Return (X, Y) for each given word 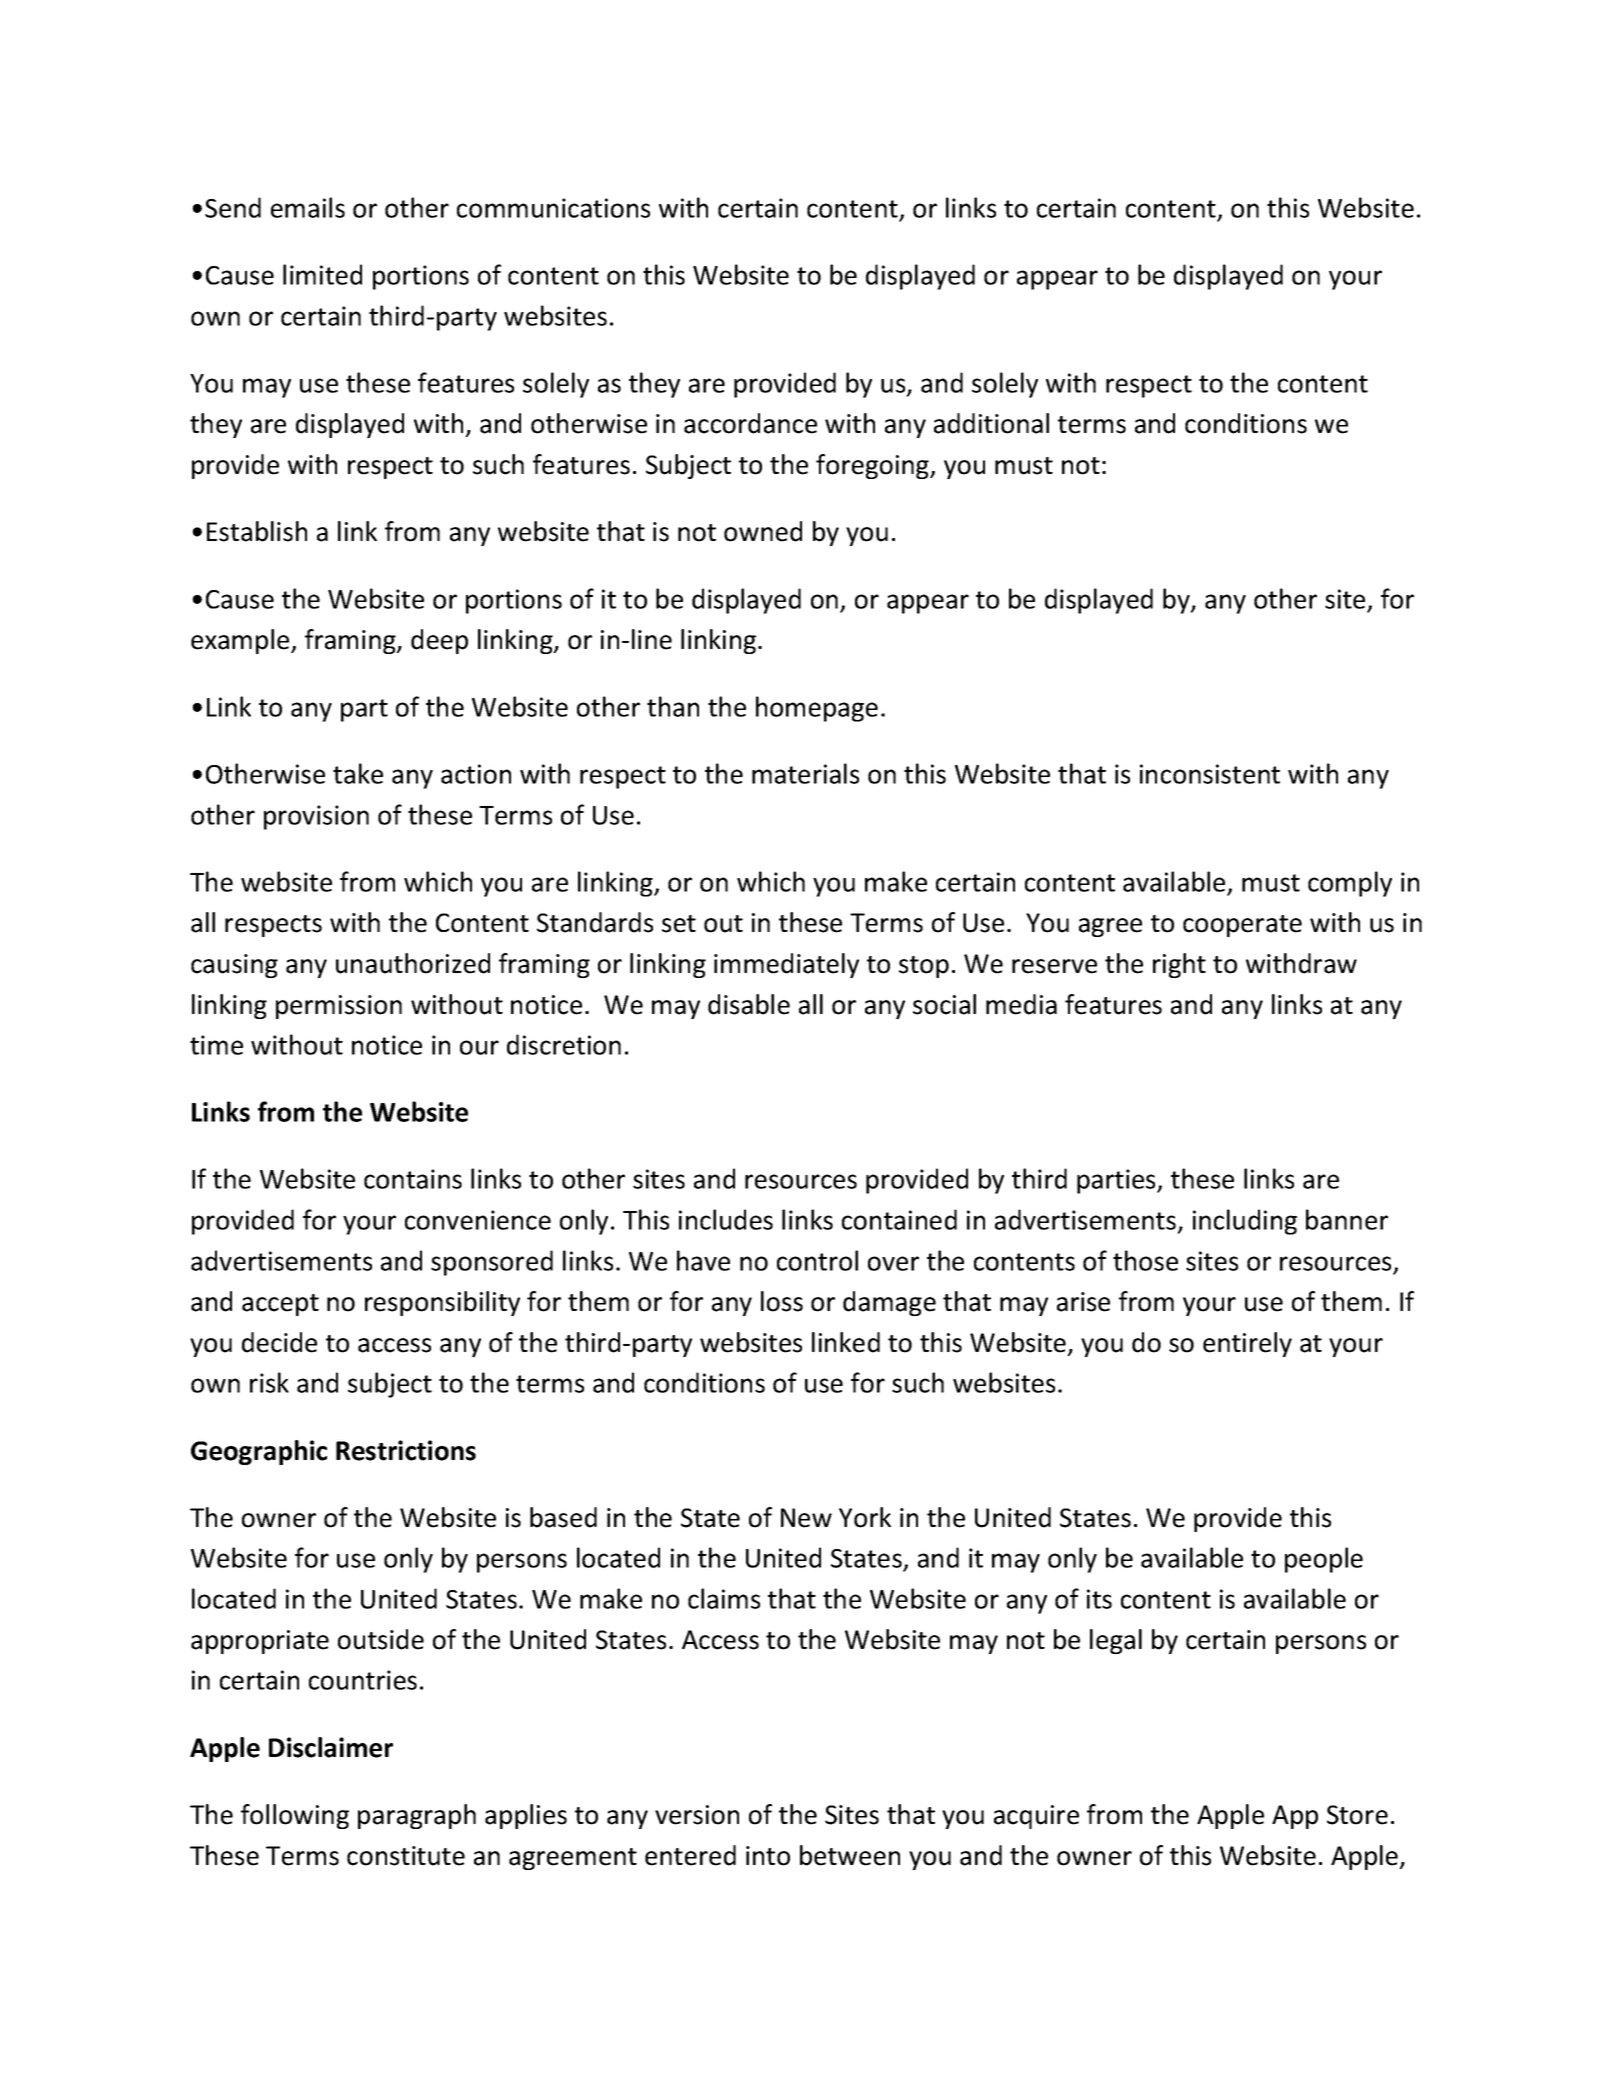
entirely (1247, 1344)
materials (805, 773)
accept (280, 1305)
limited (322, 274)
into (768, 1856)
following (295, 1816)
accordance (750, 423)
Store (1357, 1815)
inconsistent (1210, 774)
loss (782, 1301)
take (358, 773)
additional (991, 423)
